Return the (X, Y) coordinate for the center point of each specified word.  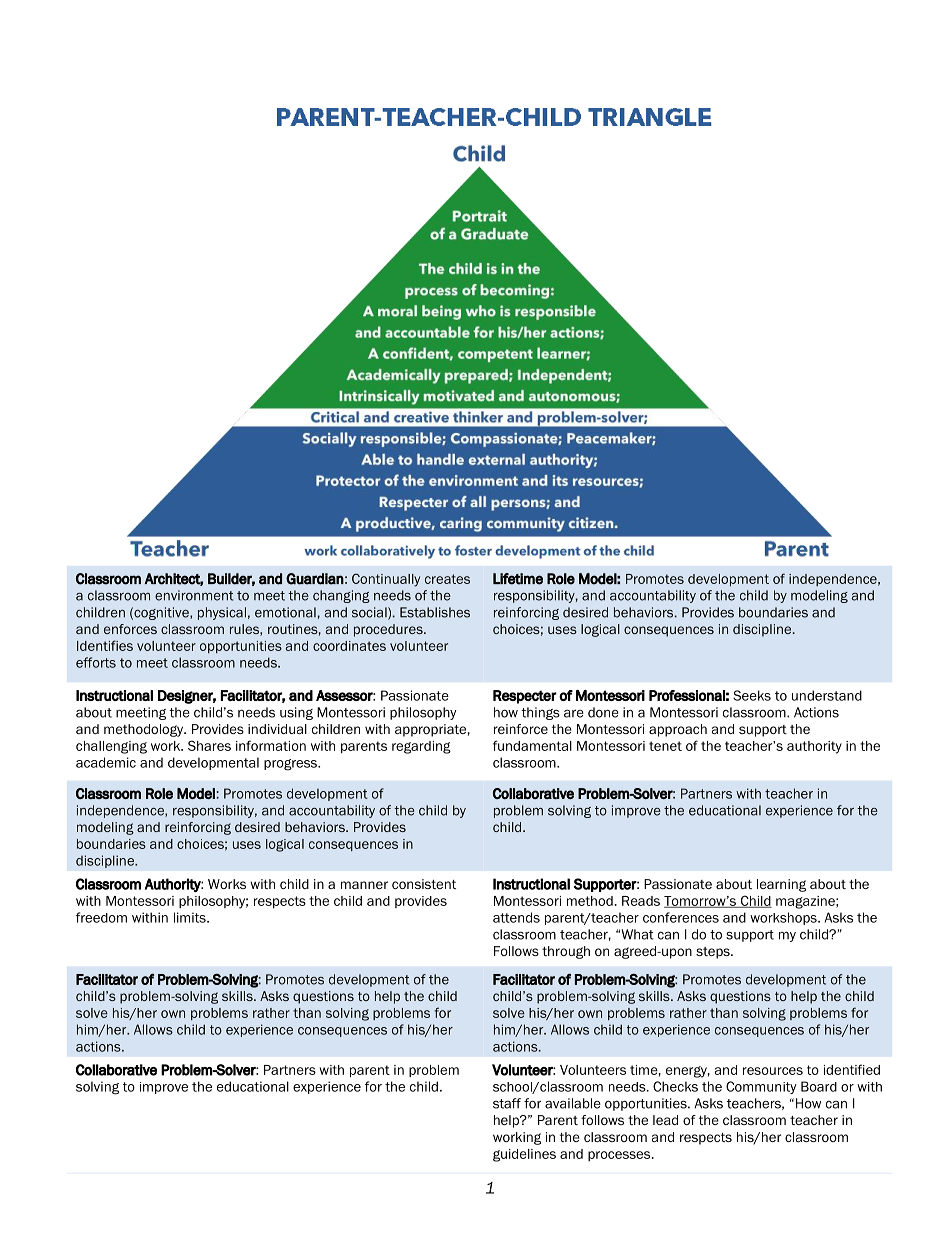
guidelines (524, 1155)
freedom (101, 917)
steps (714, 953)
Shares (209, 745)
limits (191, 917)
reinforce (521, 729)
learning (781, 885)
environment (194, 595)
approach (678, 730)
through (566, 952)
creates (447, 579)
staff (507, 1103)
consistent (424, 884)
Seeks (752, 695)
